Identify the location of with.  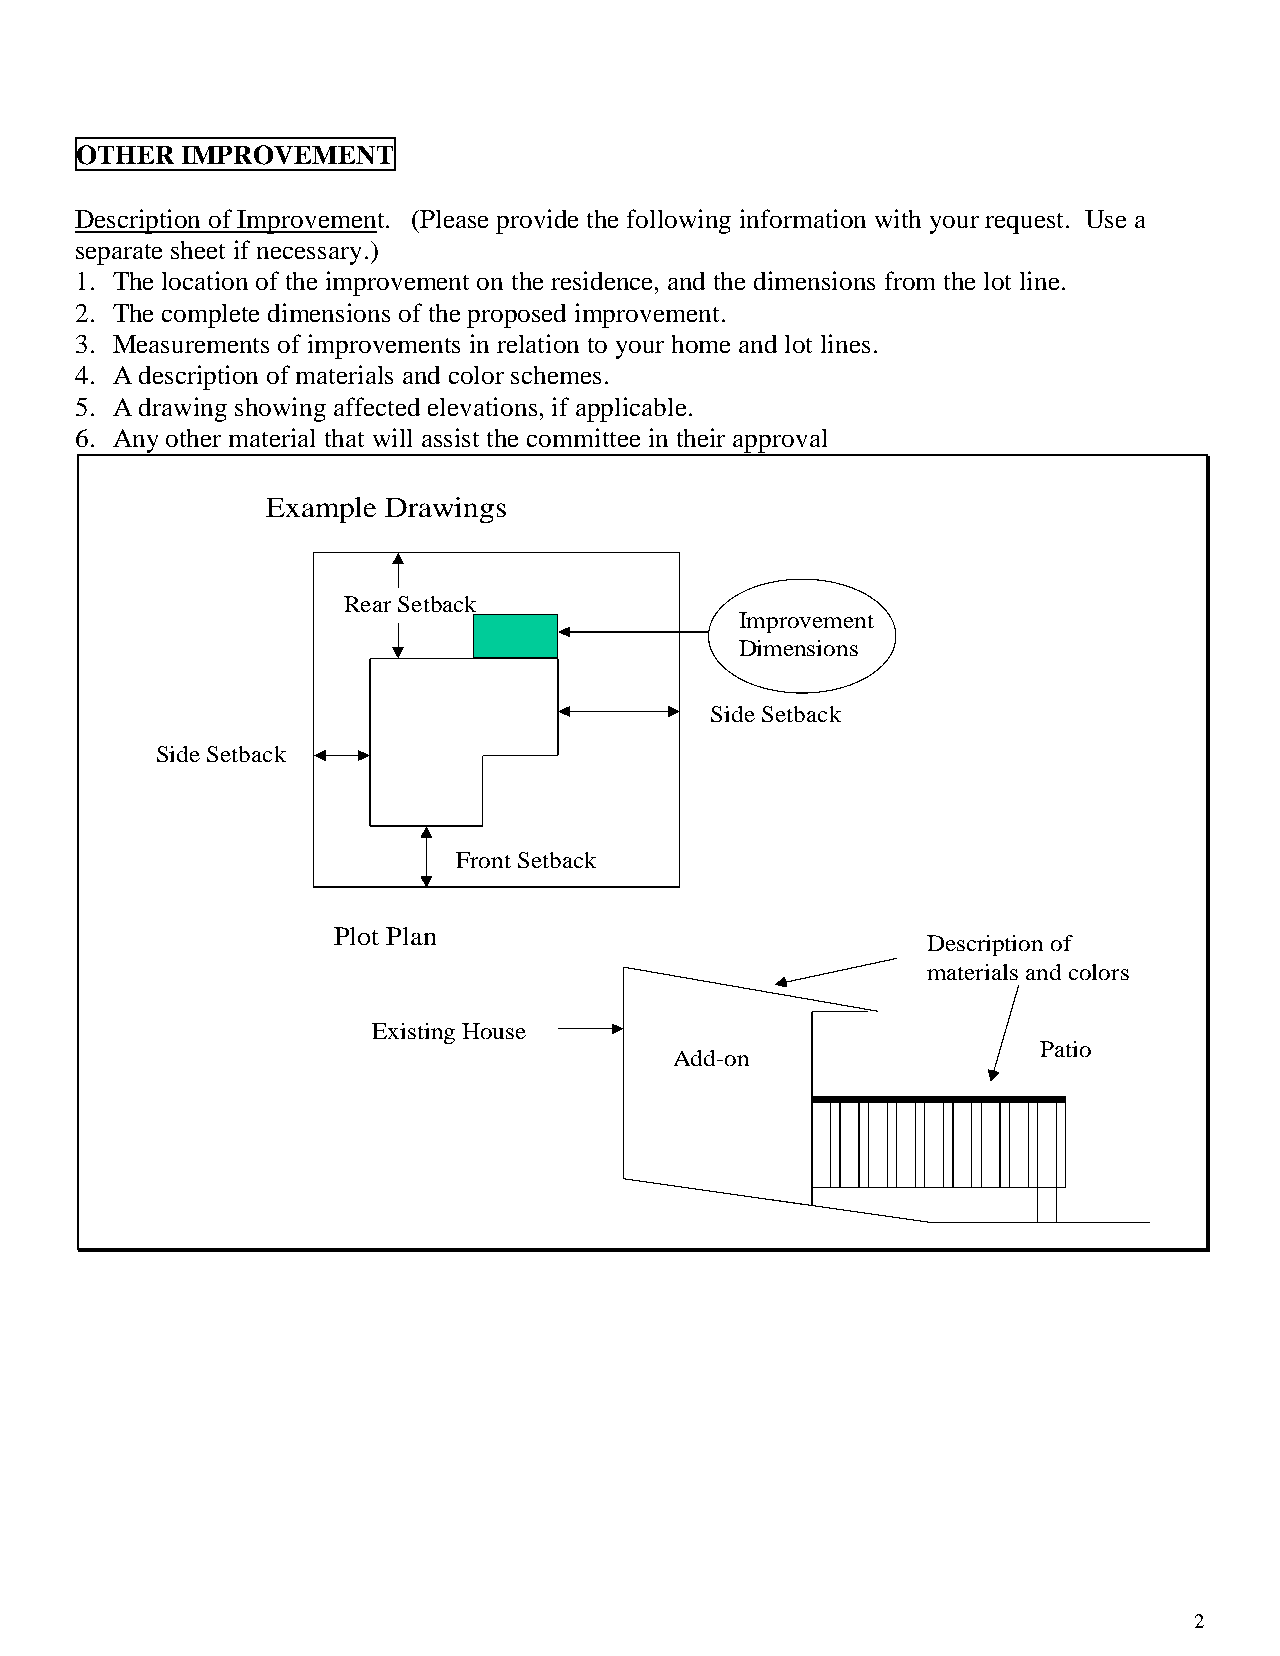
(898, 218).
